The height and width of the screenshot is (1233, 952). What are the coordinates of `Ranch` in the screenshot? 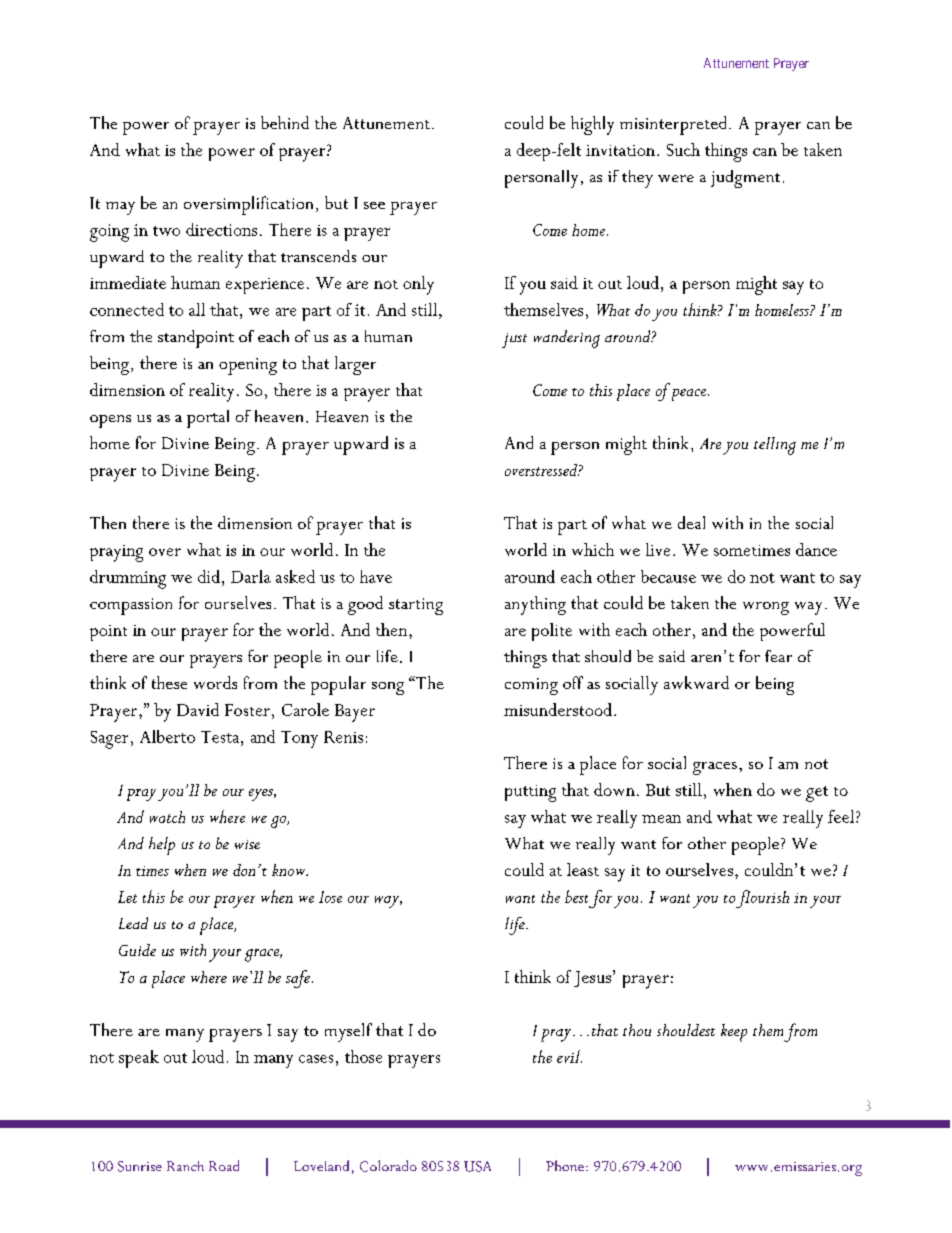 It's located at (185, 1166).
